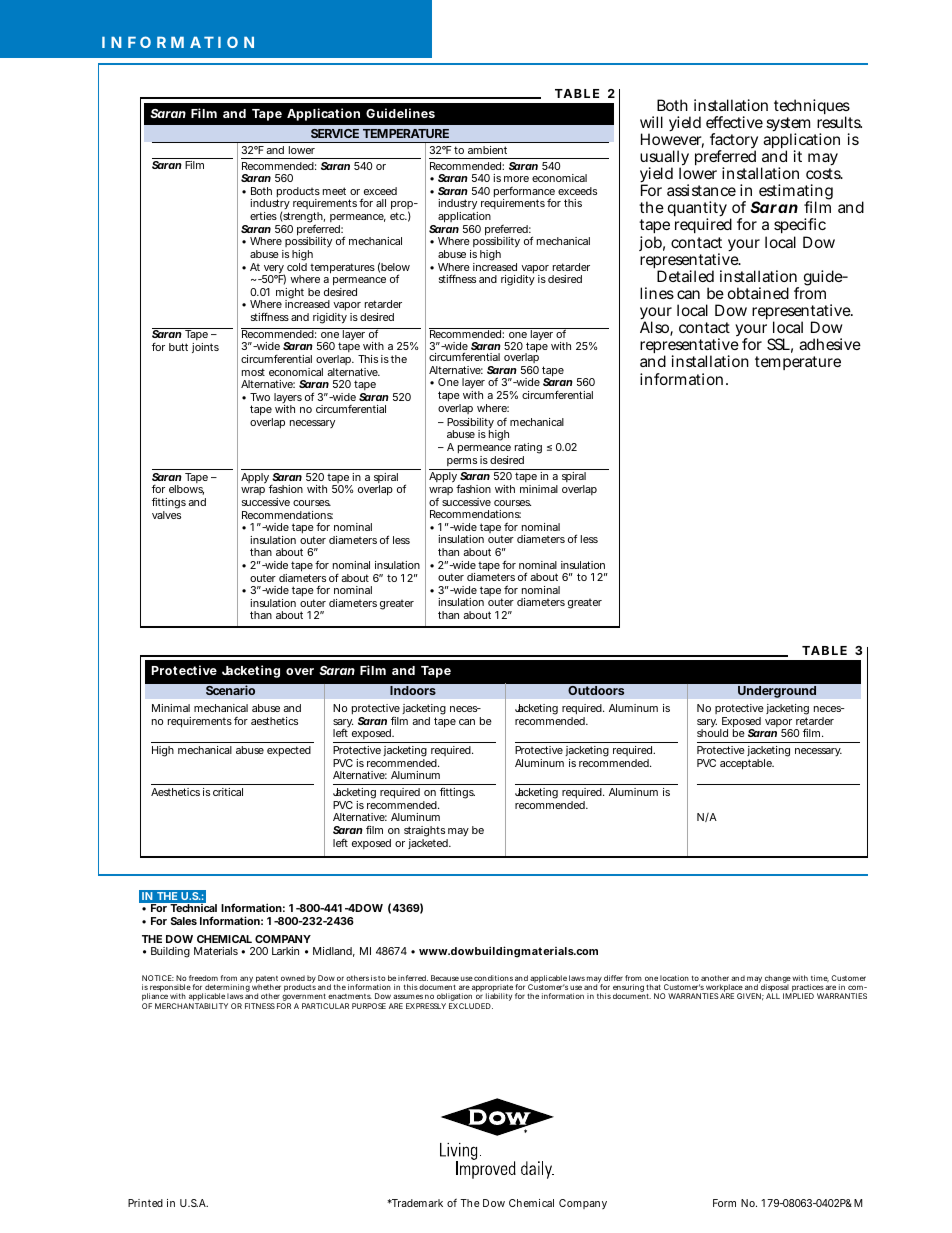  What do you see at coordinates (798, 996) in the screenshot?
I see `IMPLIED` at bounding box center [798, 996].
